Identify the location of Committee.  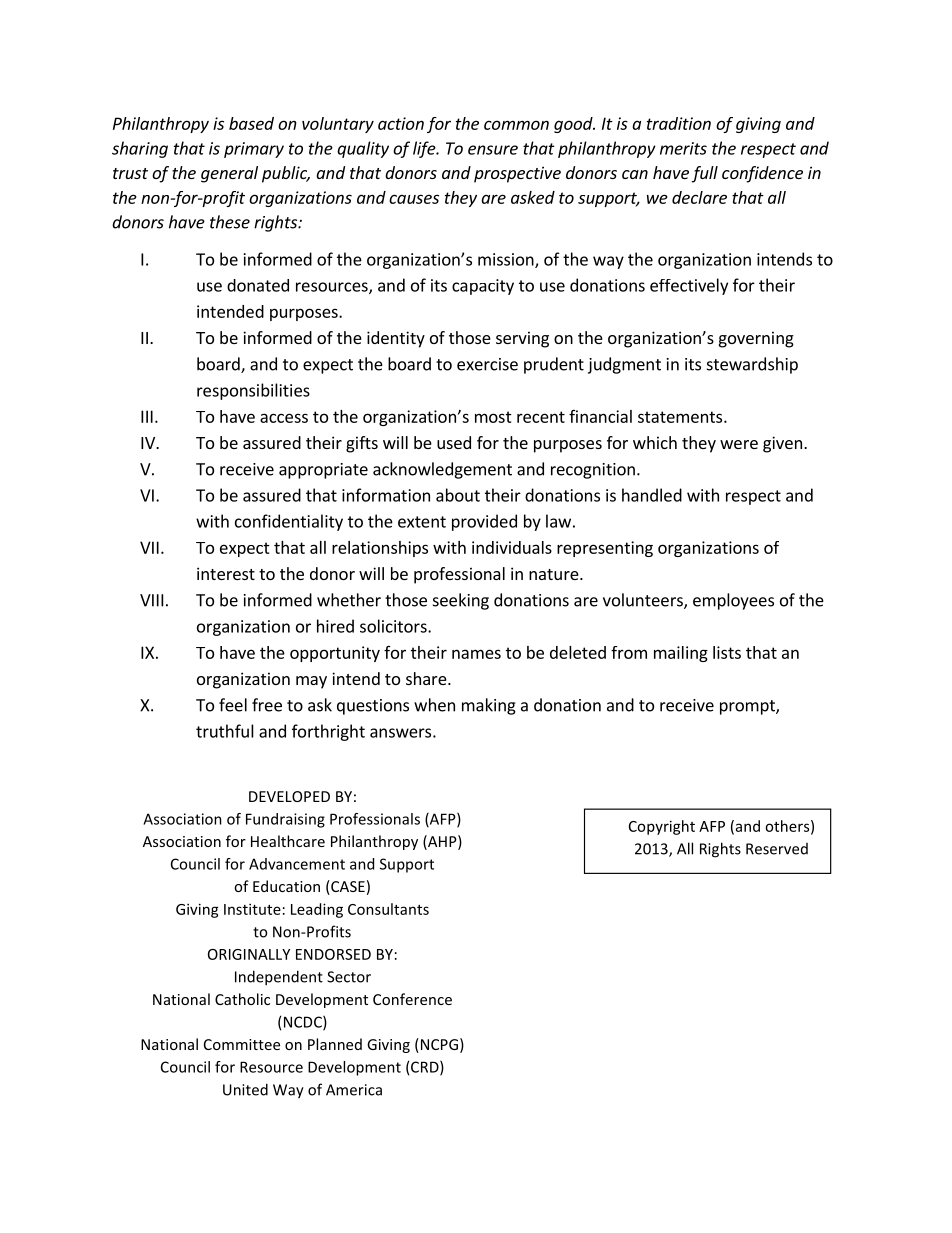
(242, 1044).
